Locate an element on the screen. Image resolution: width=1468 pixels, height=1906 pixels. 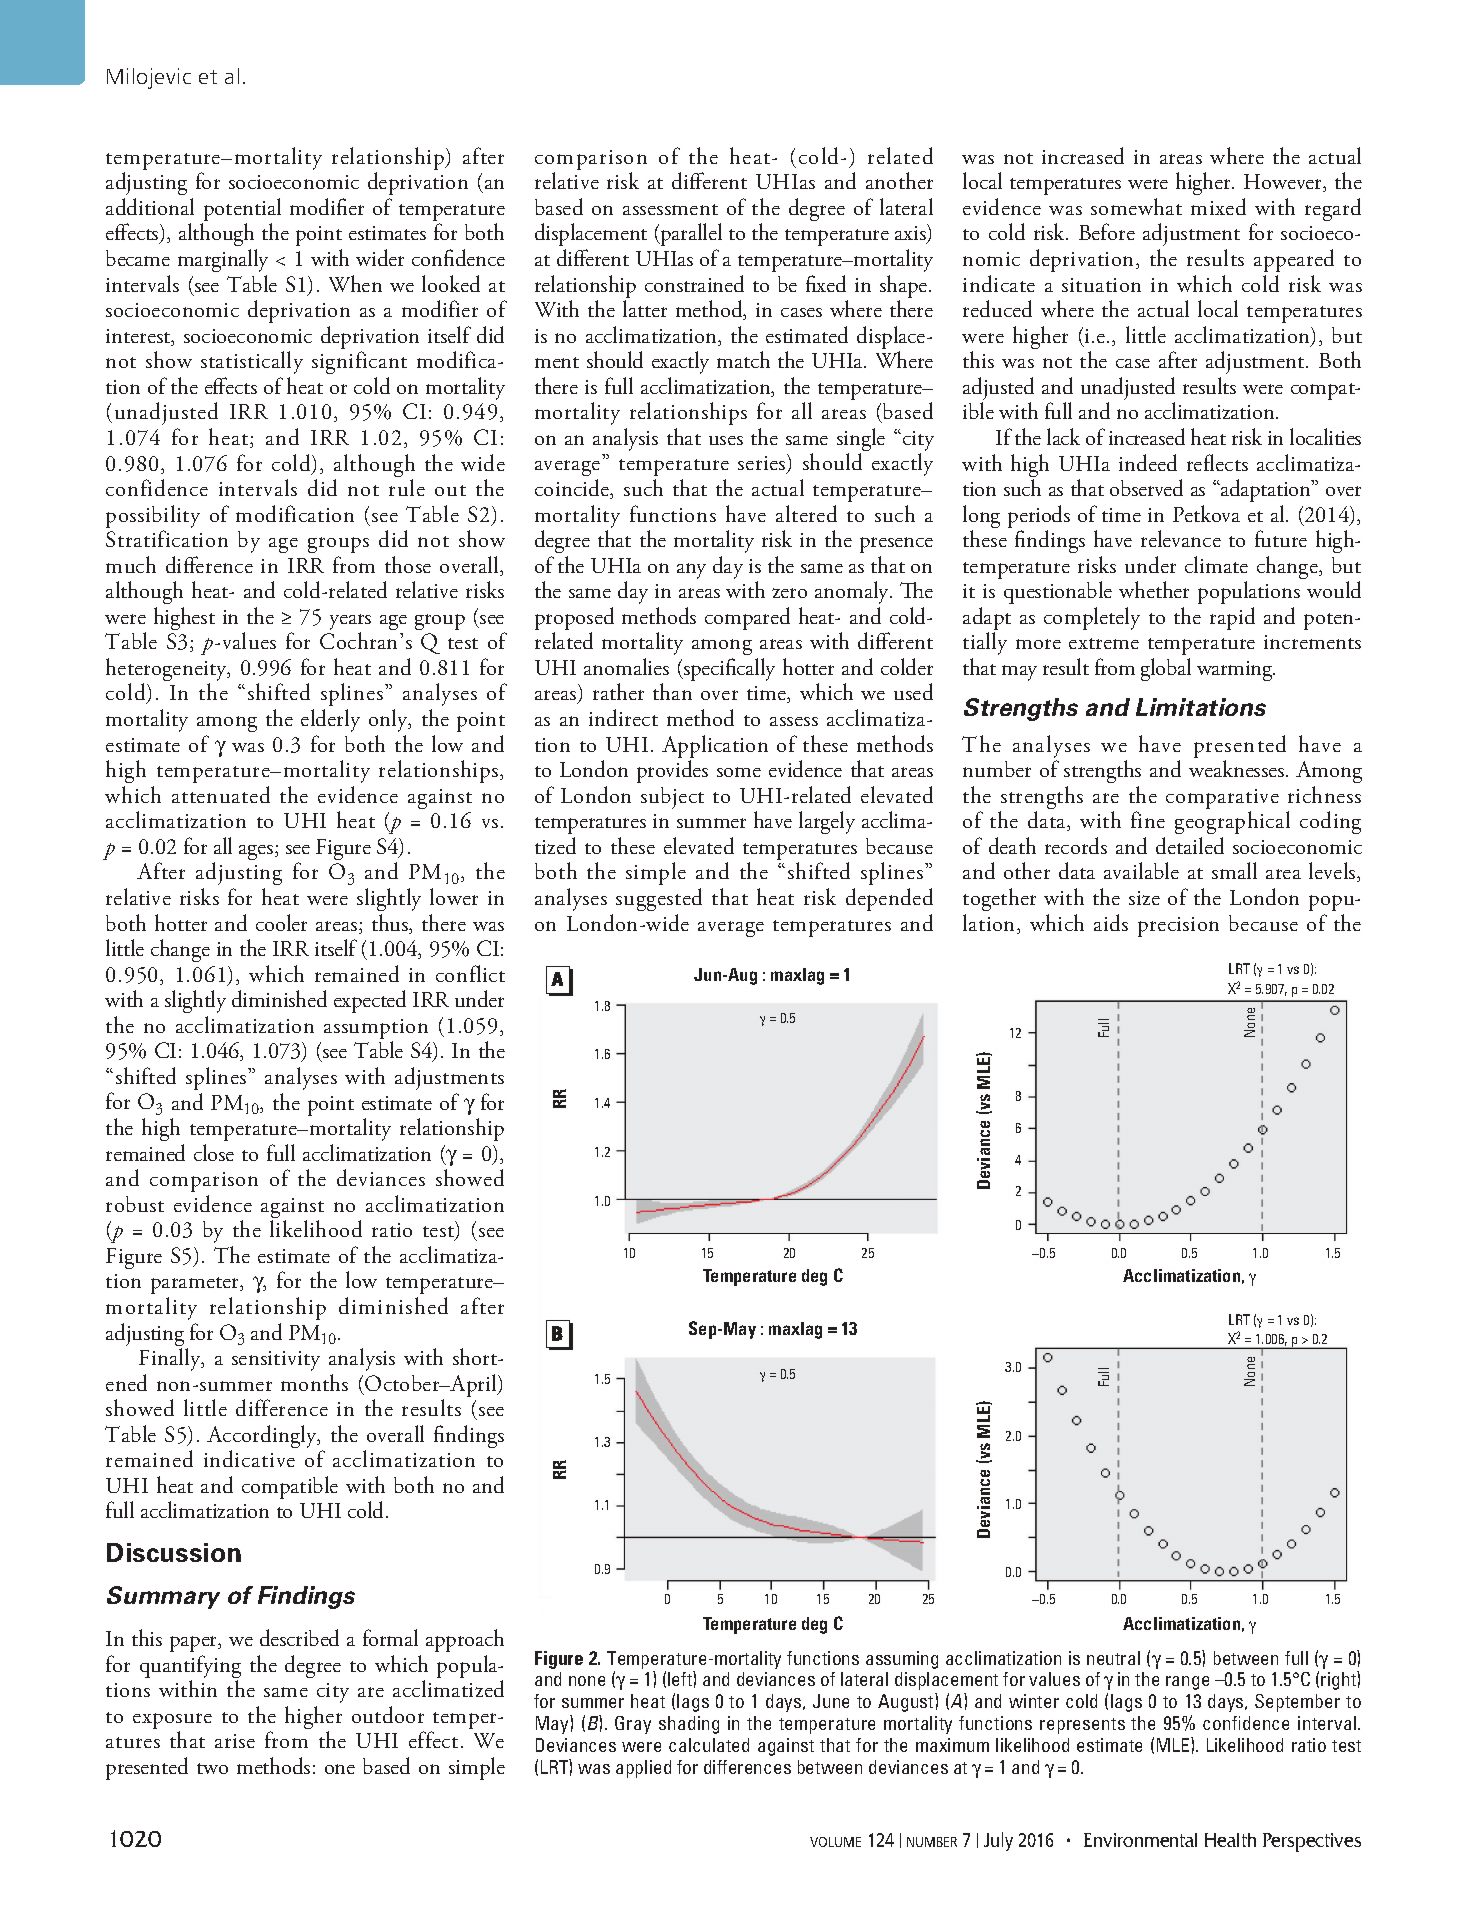
months is located at coordinates (314, 1382).
